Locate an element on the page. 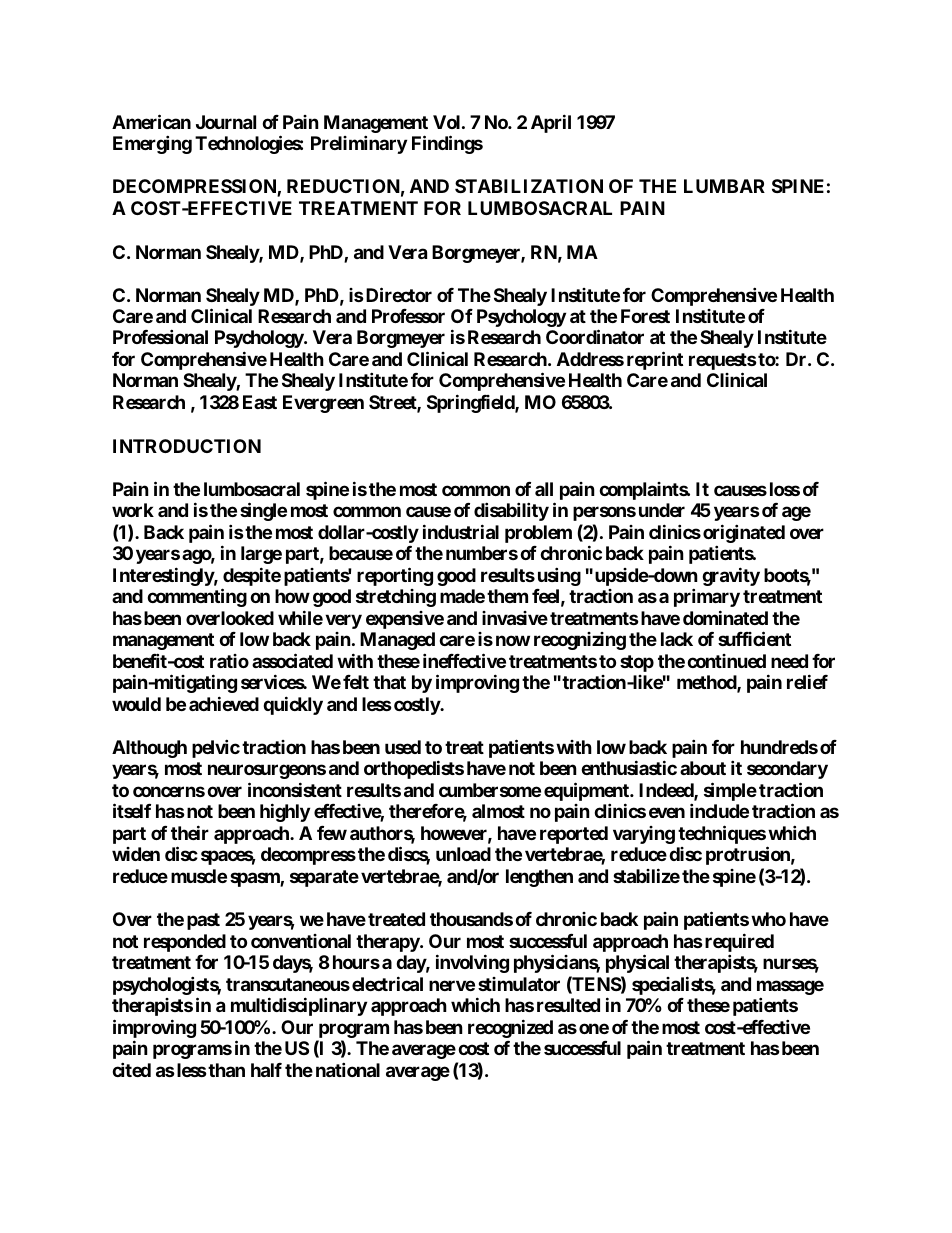 This image has height=1233, width=952. under is located at coordinates (662, 510).
